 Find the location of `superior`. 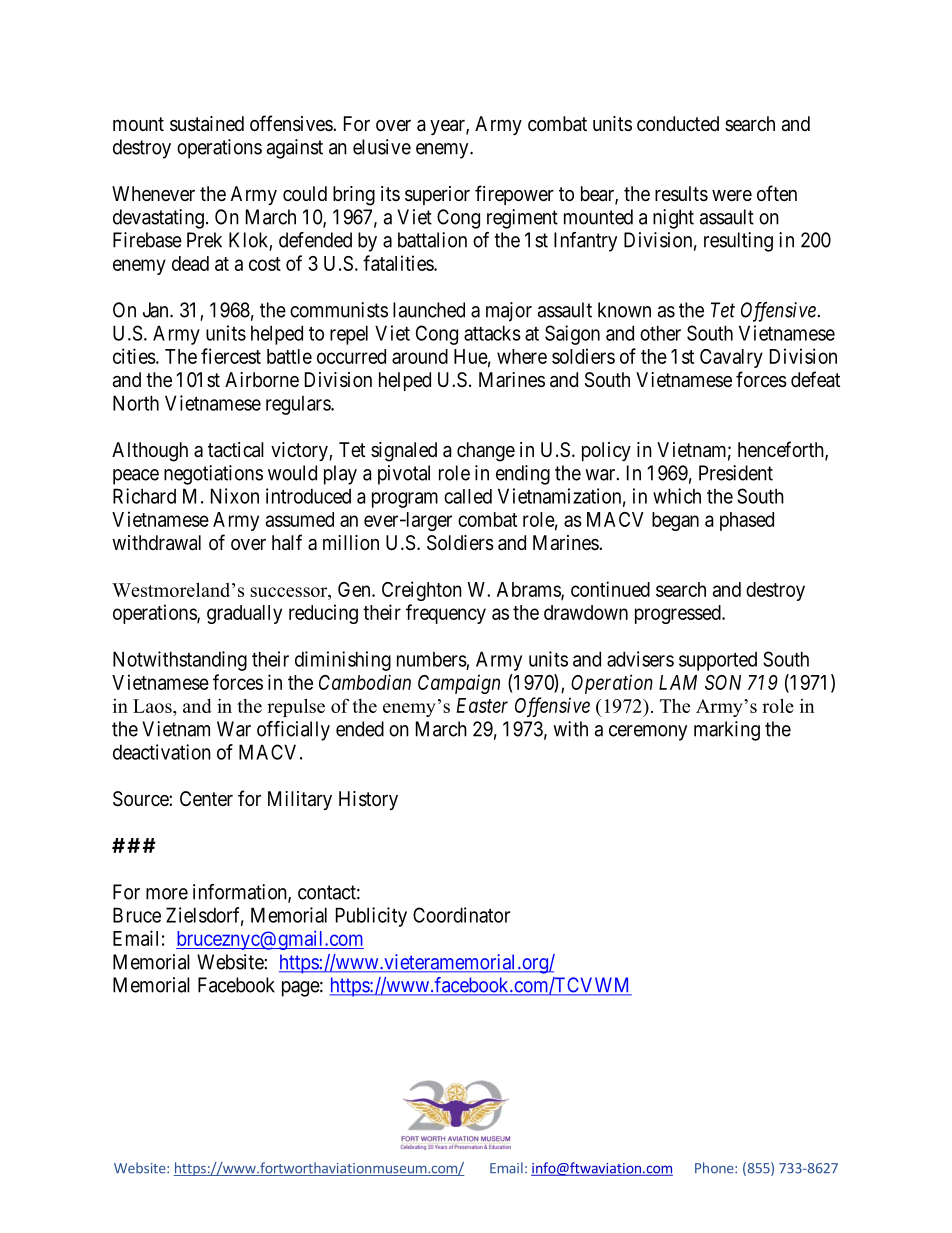

superior is located at coordinates (437, 195).
